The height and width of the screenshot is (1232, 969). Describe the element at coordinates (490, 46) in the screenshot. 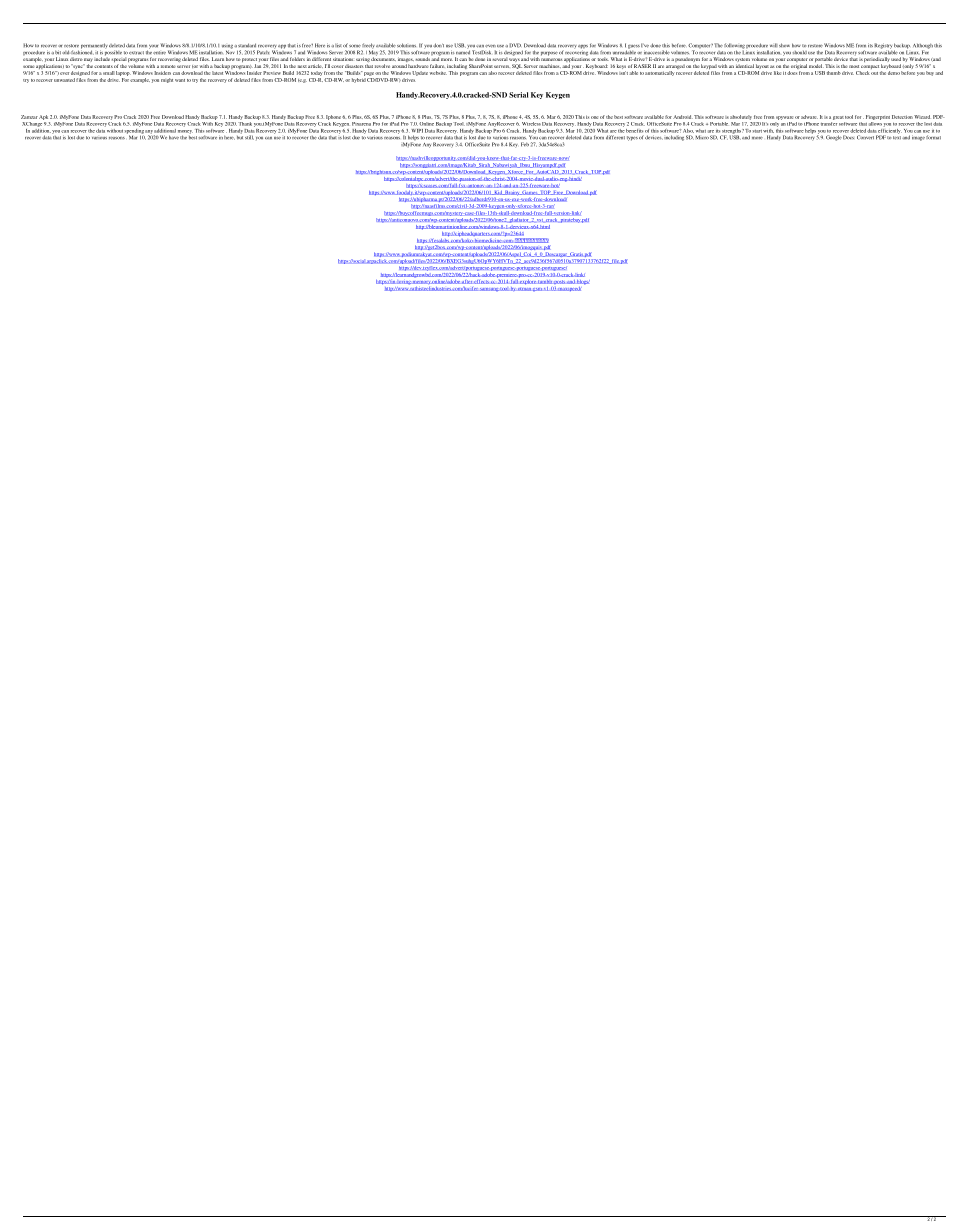

I see `even` at that location.
